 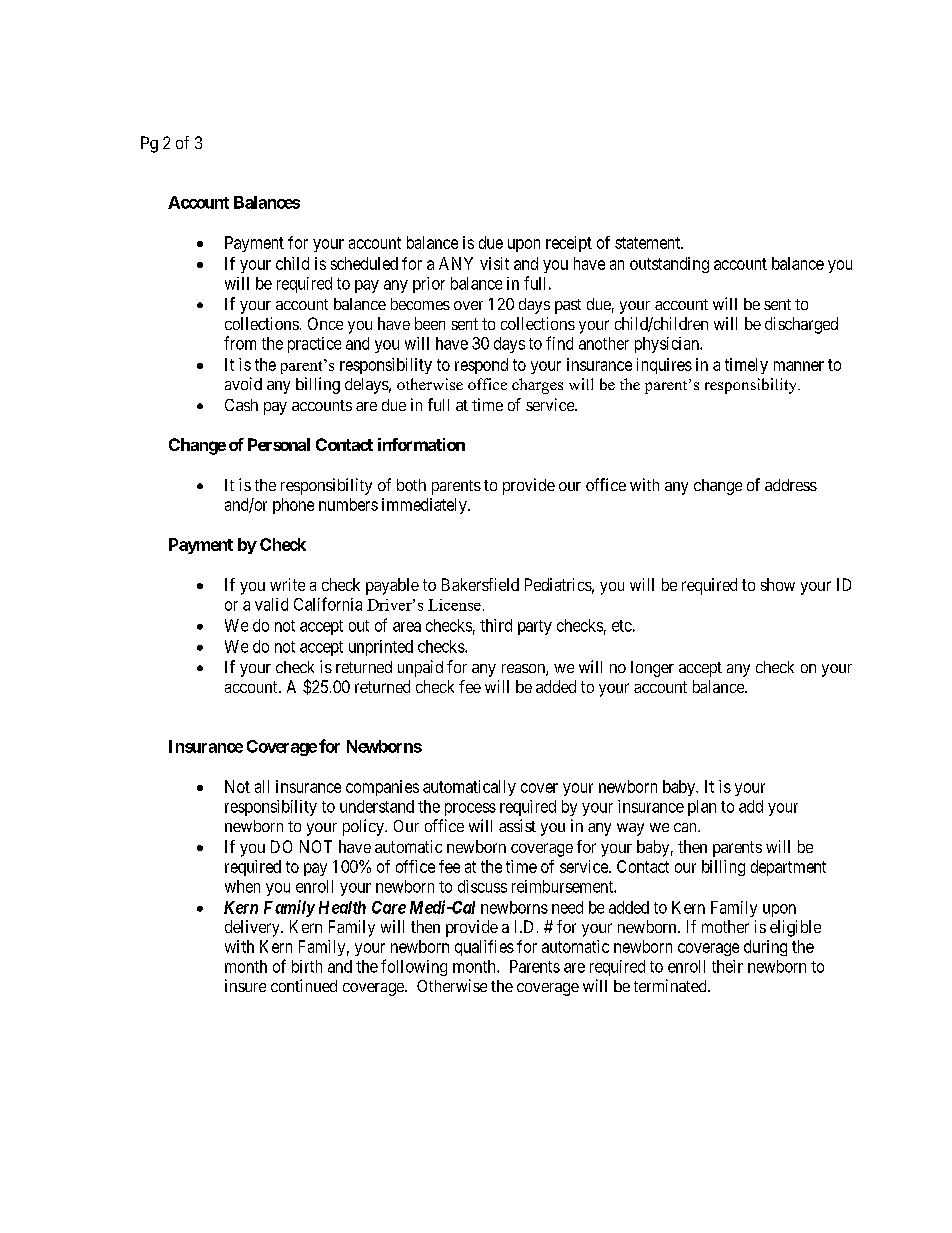 I want to click on California, so click(x=328, y=604).
